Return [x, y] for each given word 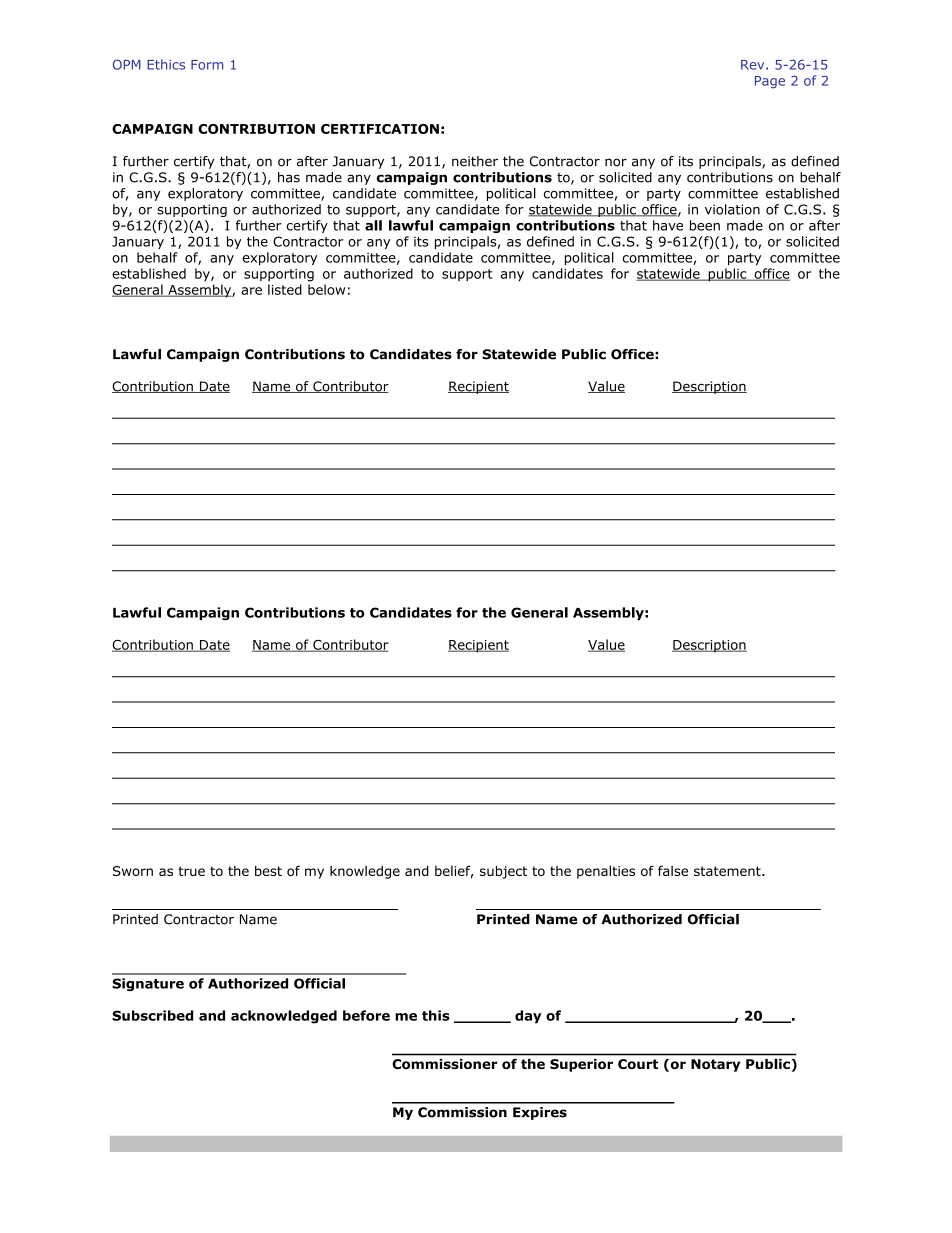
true [191, 871]
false [673, 870]
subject [503, 872]
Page [770, 82]
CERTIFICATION [380, 129]
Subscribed [152, 1015]
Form [207, 65]
